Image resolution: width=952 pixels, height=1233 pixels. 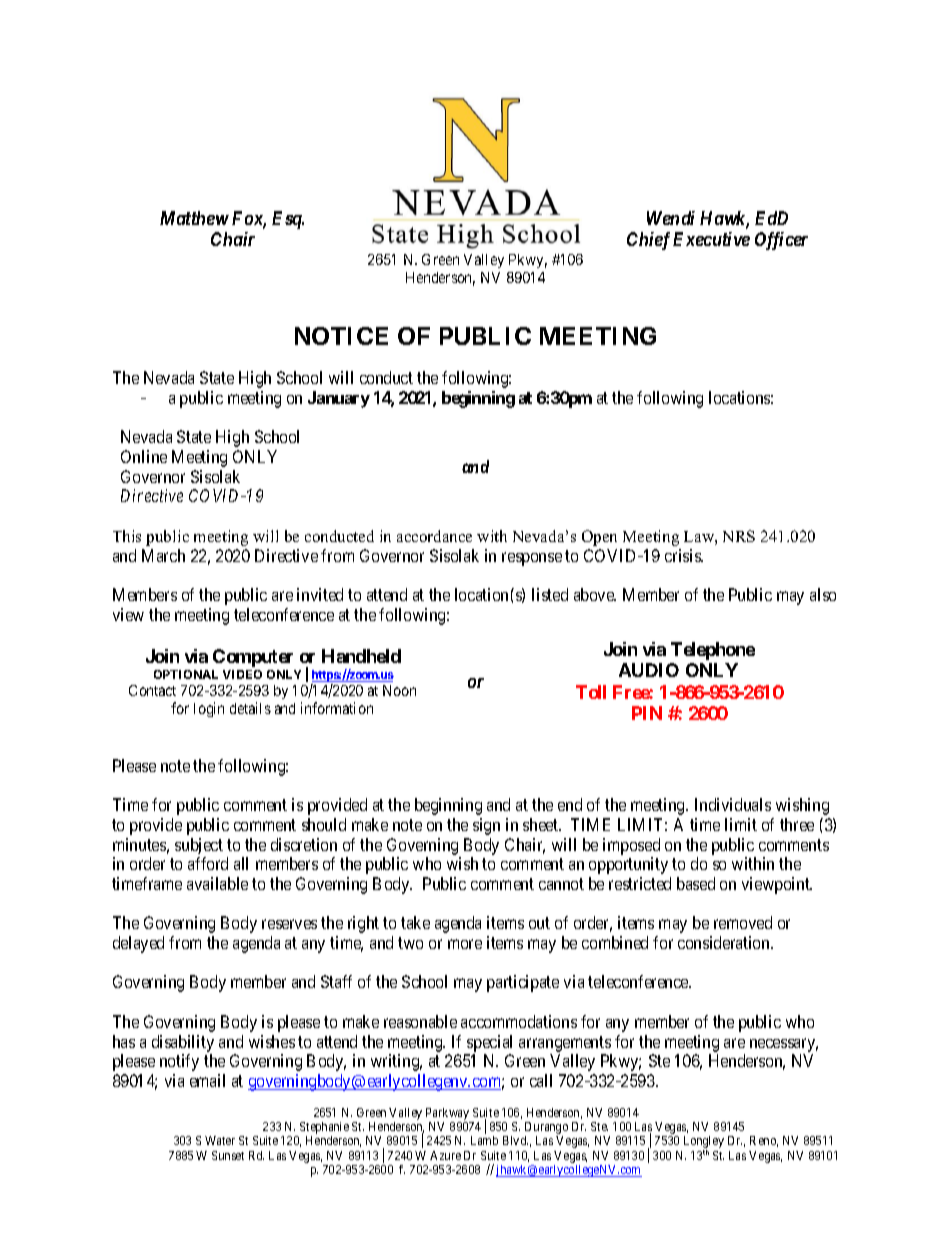 I want to click on Chief, so click(x=648, y=241).
